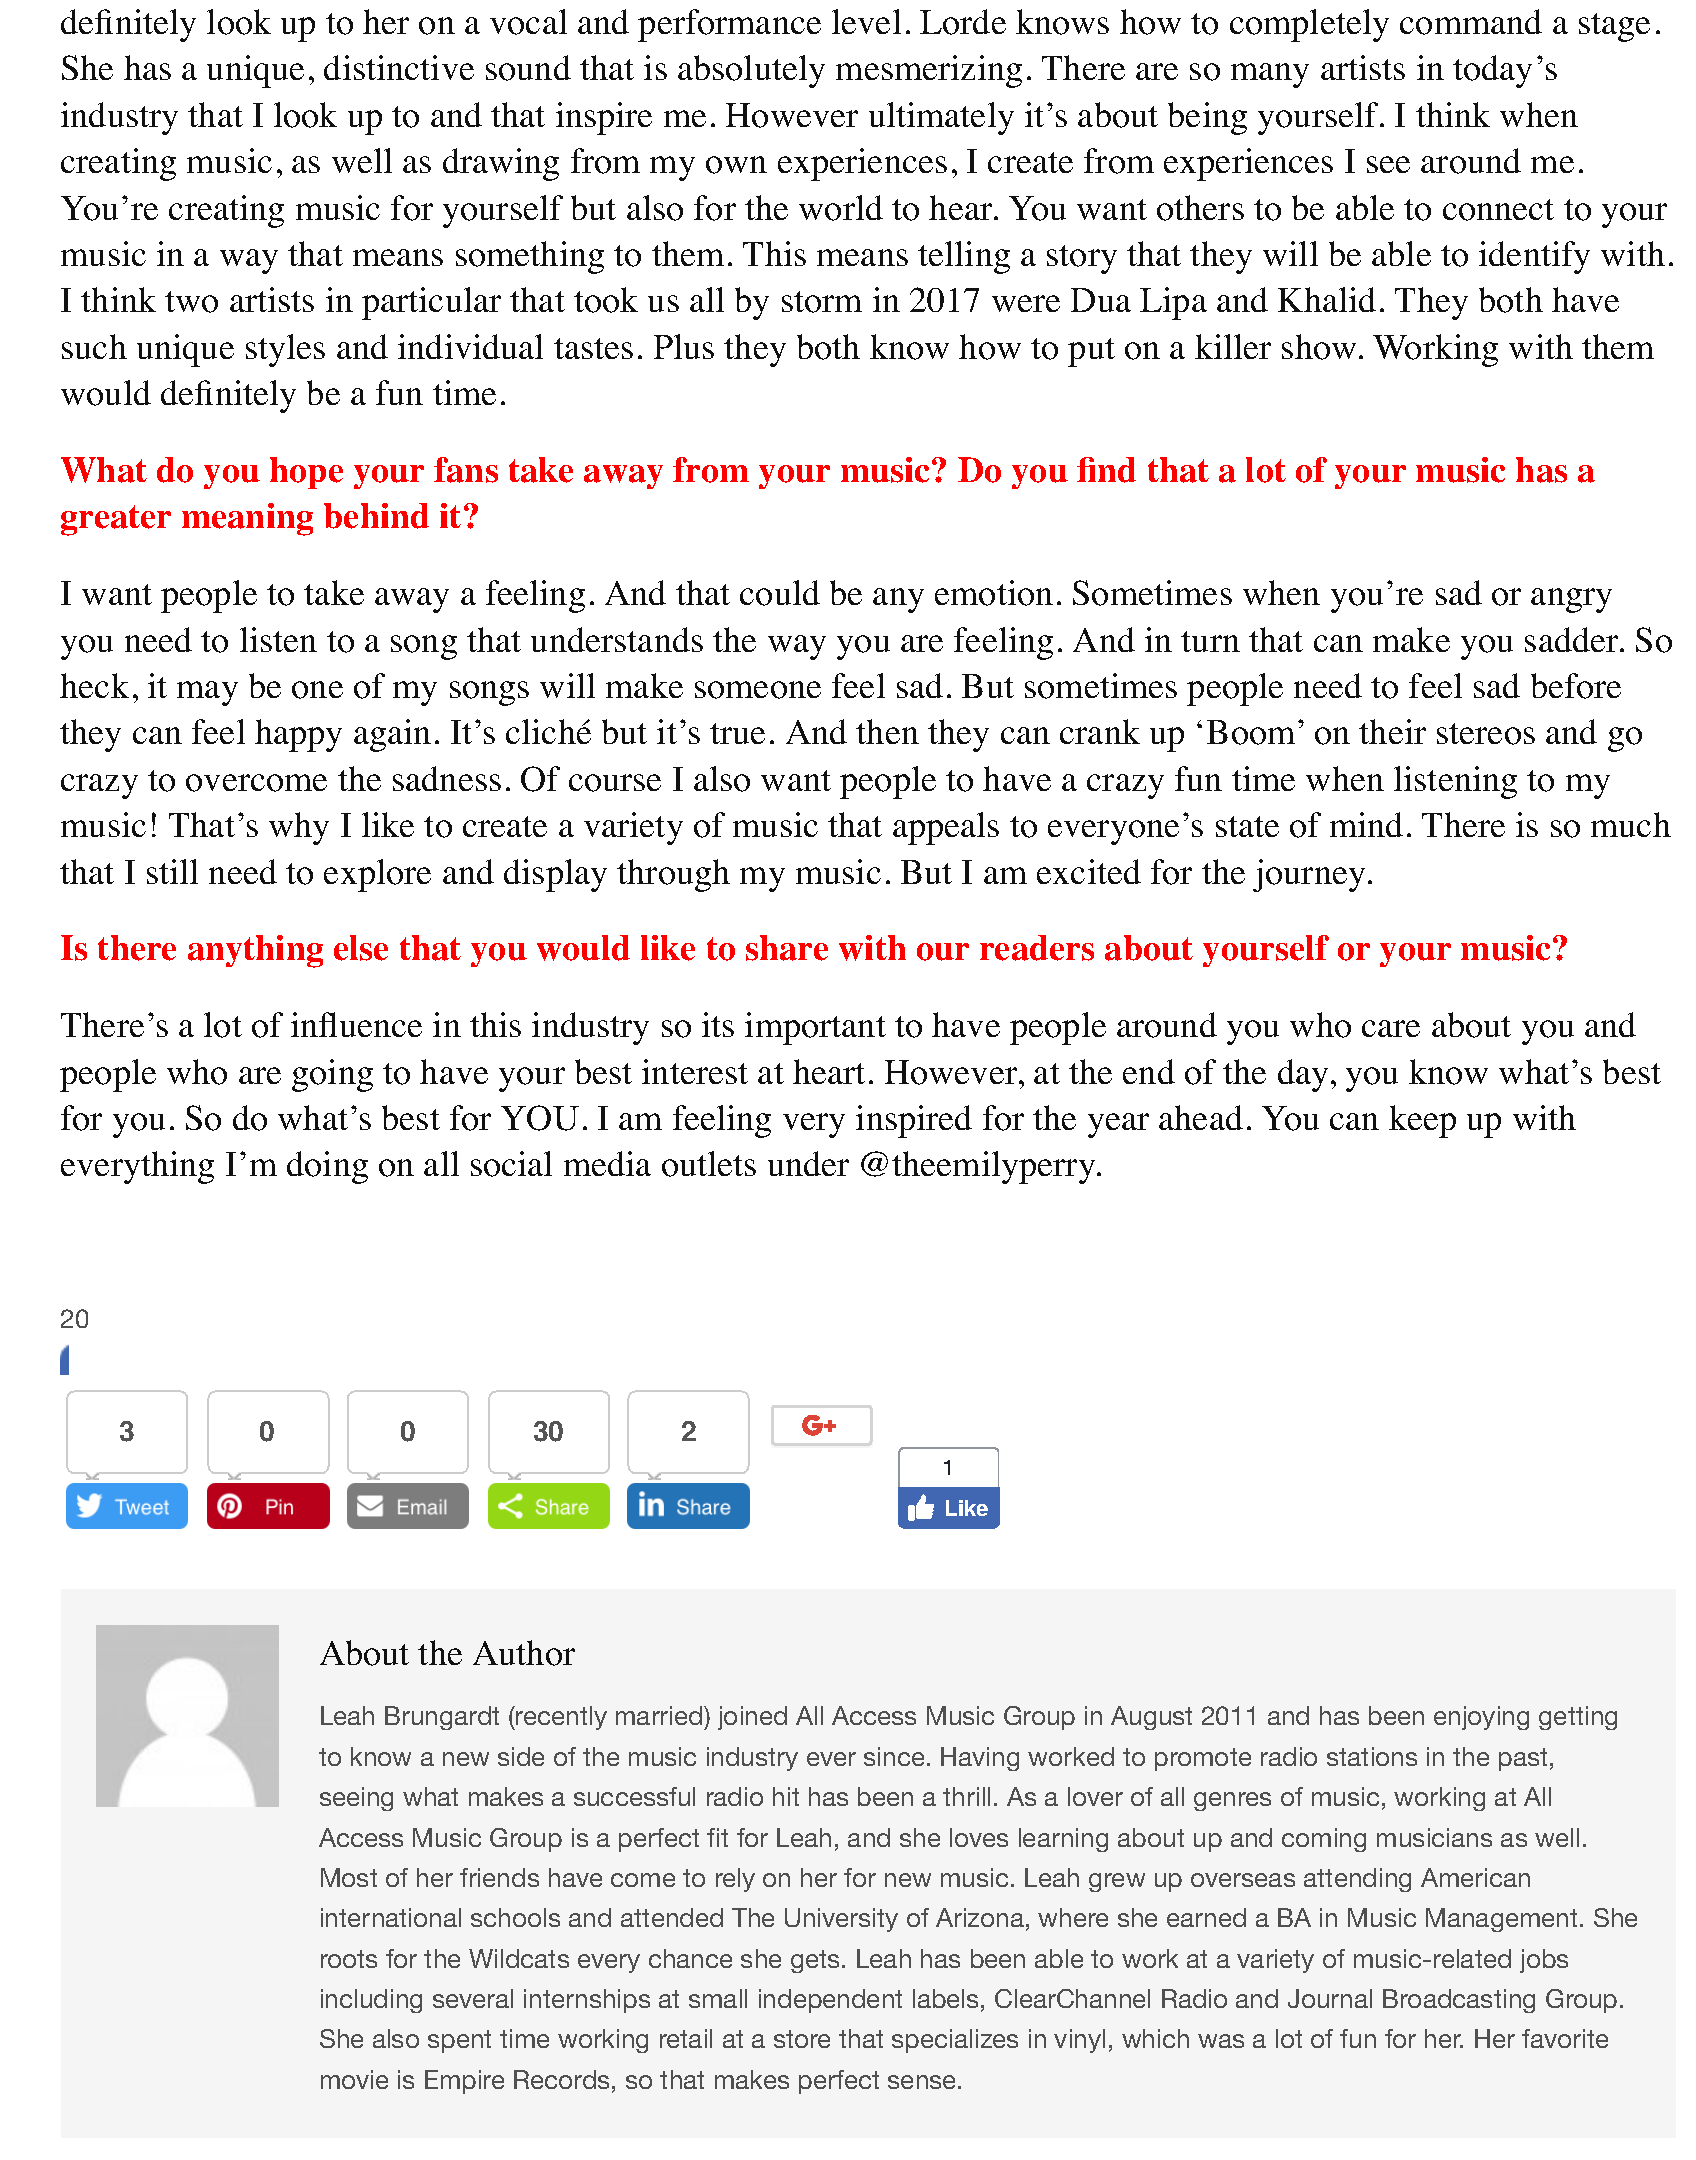 This screenshot has height=2160, width=1696. Describe the element at coordinates (1471, 22) in the screenshot. I see `command` at that location.
